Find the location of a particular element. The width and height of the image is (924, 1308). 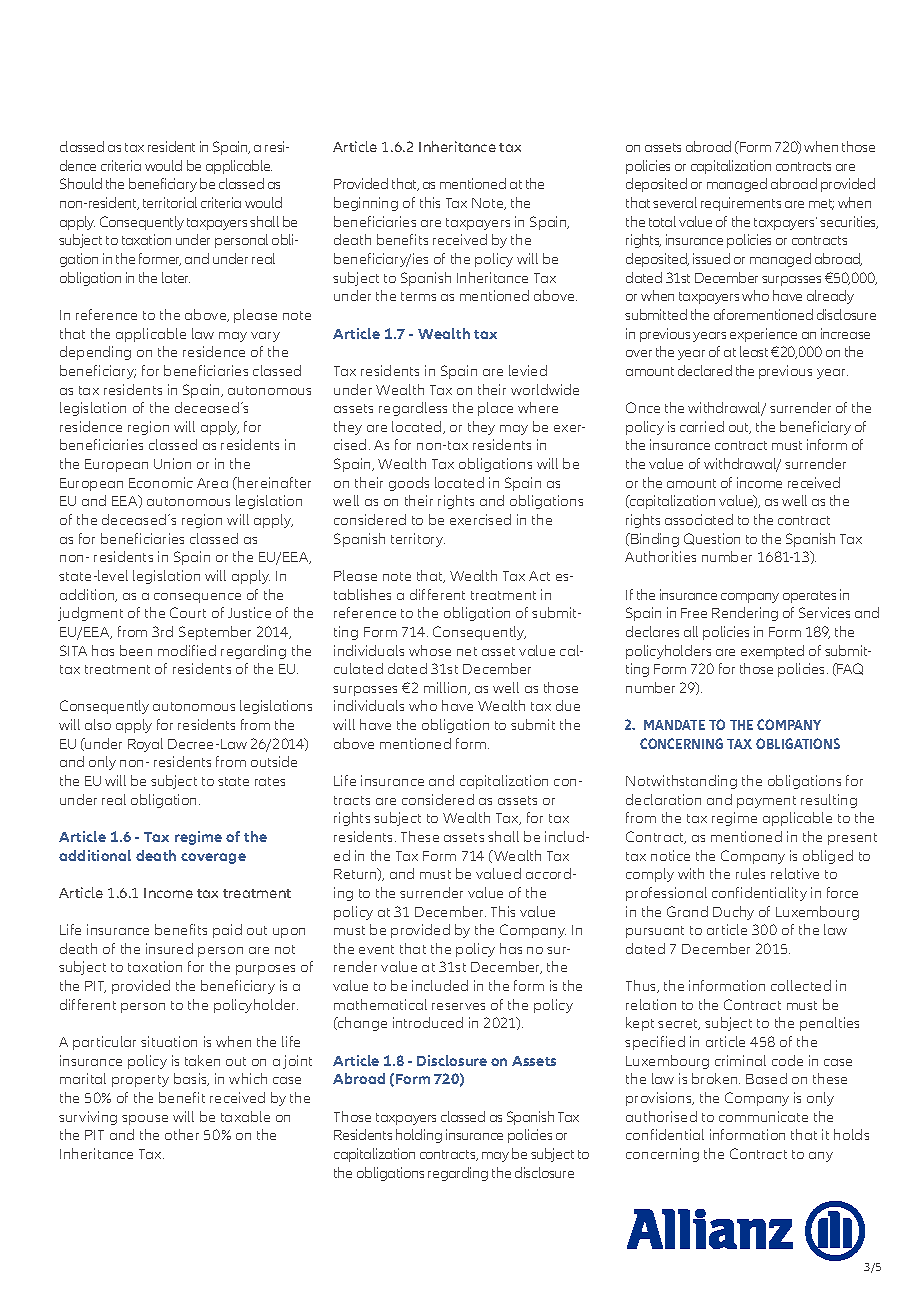

paid is located at coordinates (227, 931).
